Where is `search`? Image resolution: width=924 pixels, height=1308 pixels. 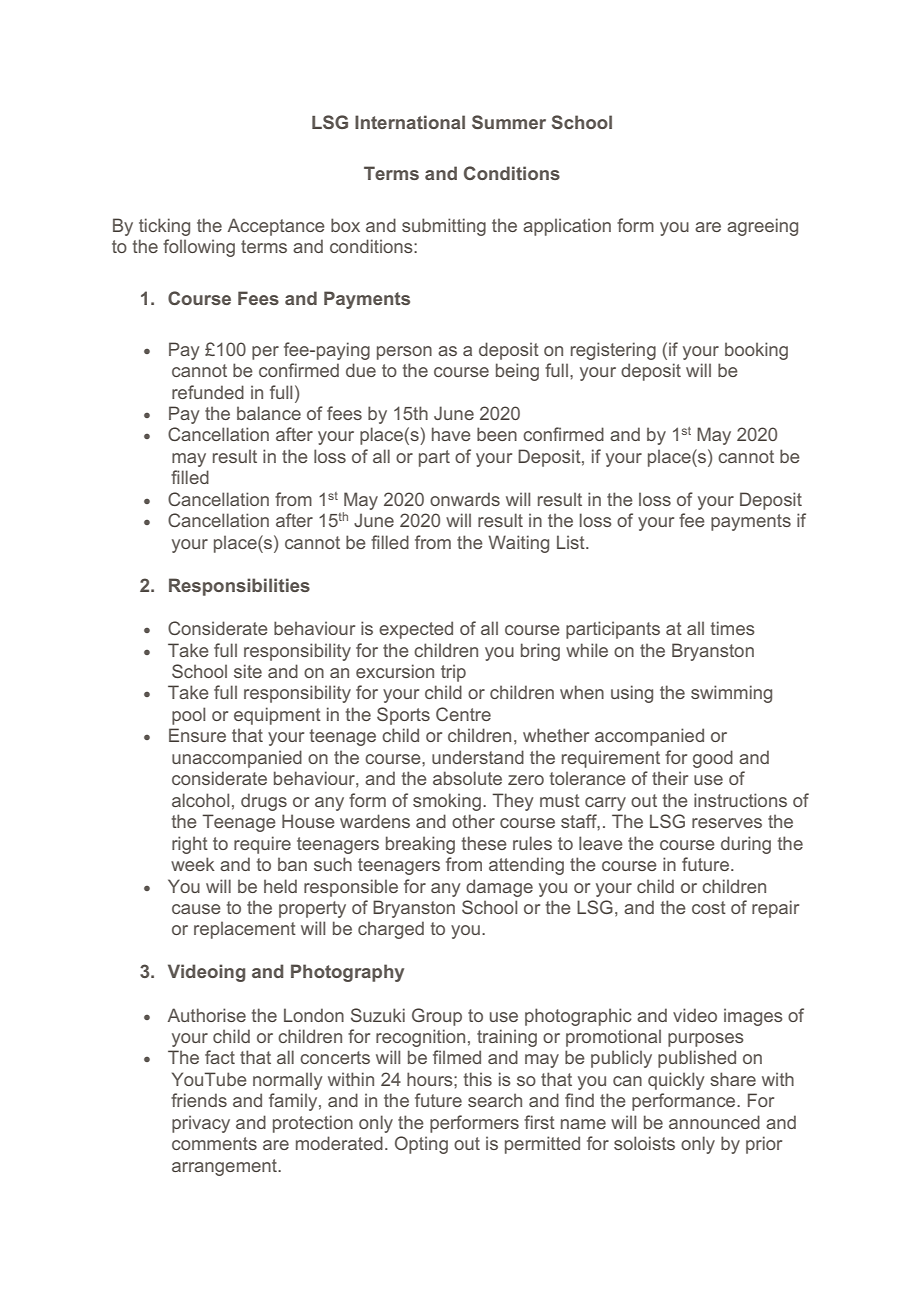 search is located at coordinates (495, 1100).
